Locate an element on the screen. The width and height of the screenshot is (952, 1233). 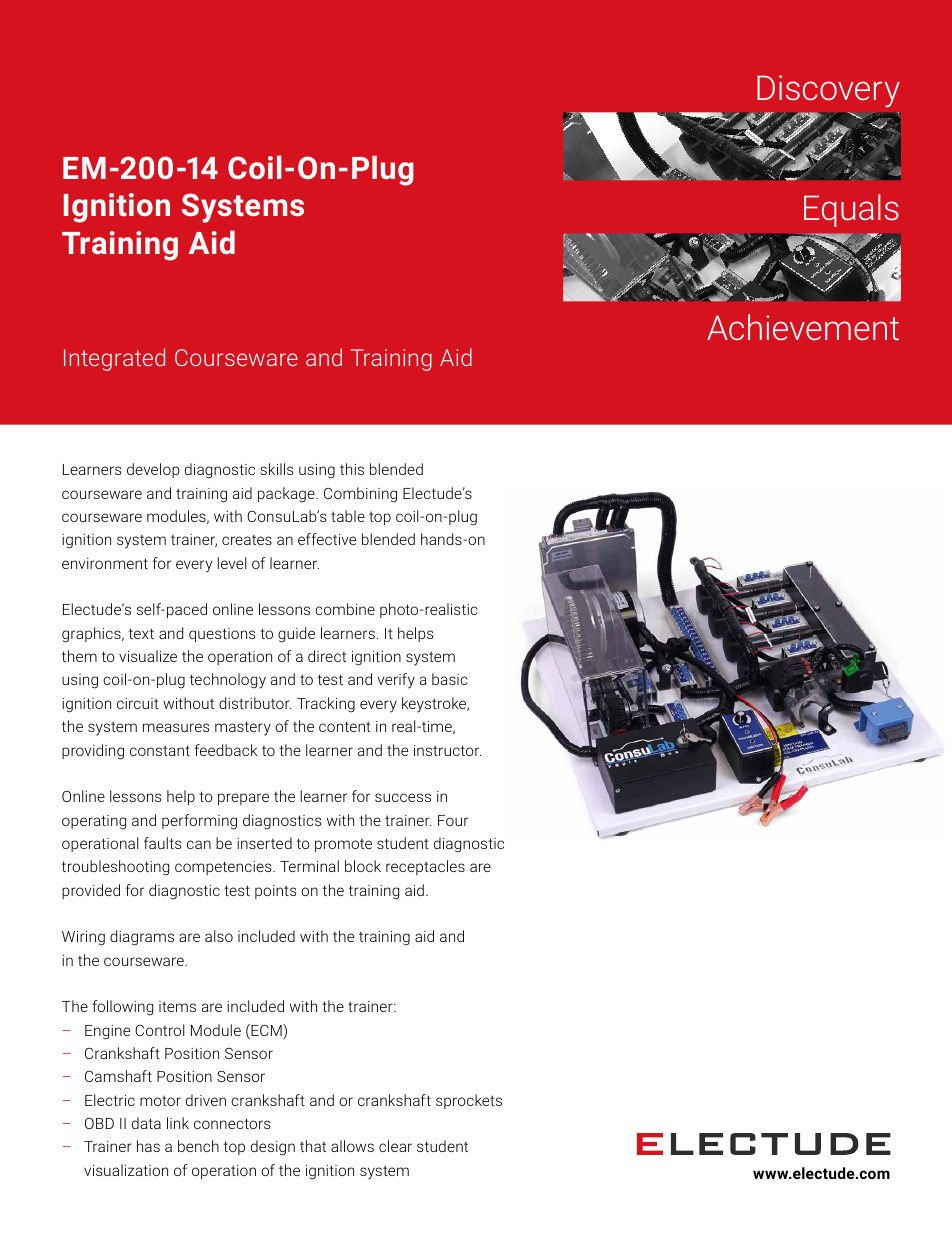
link is located at coordinates (178, 1123).
